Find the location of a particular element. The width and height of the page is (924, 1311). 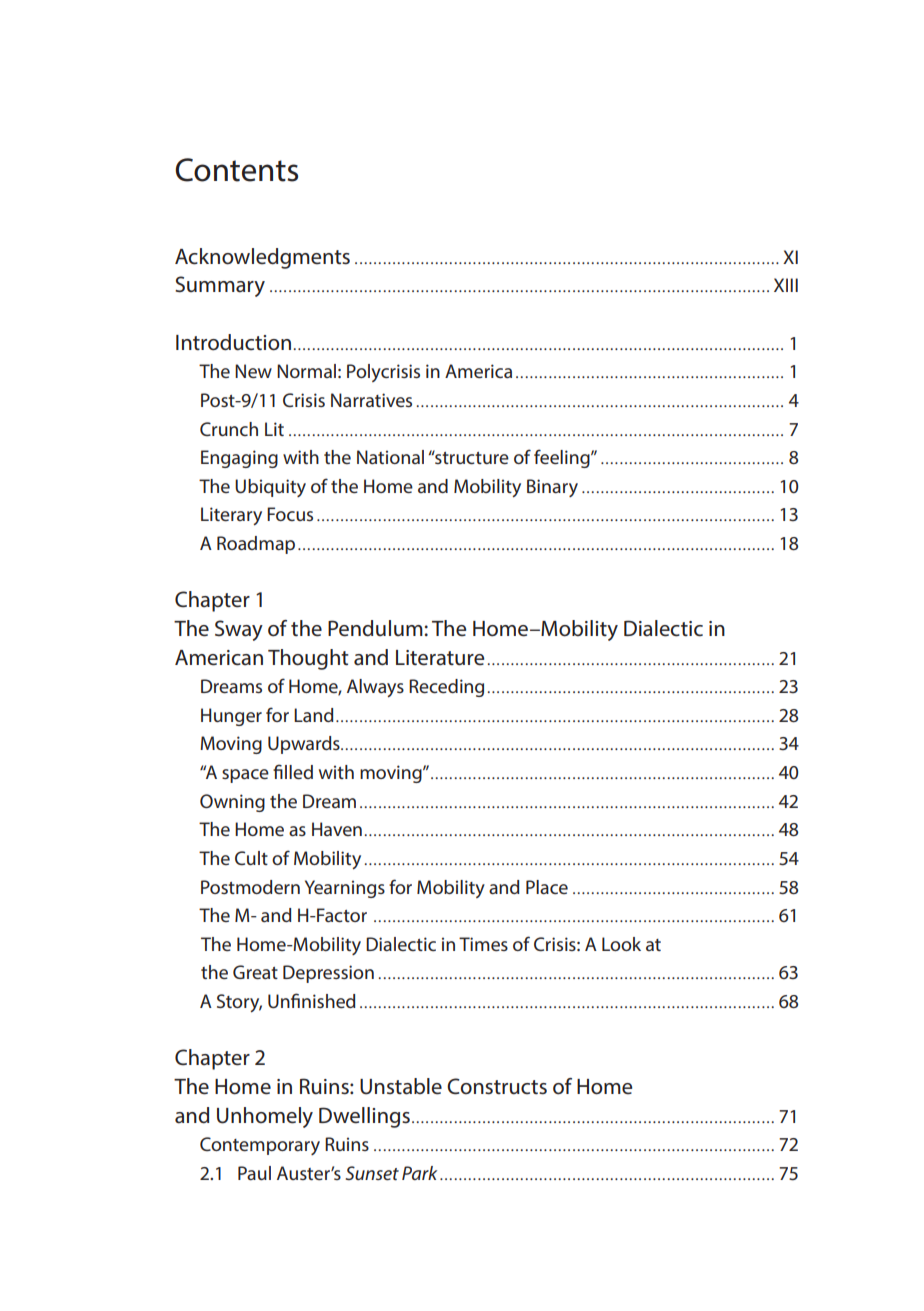

Ubiquity is located at coordinates (270, 488).
